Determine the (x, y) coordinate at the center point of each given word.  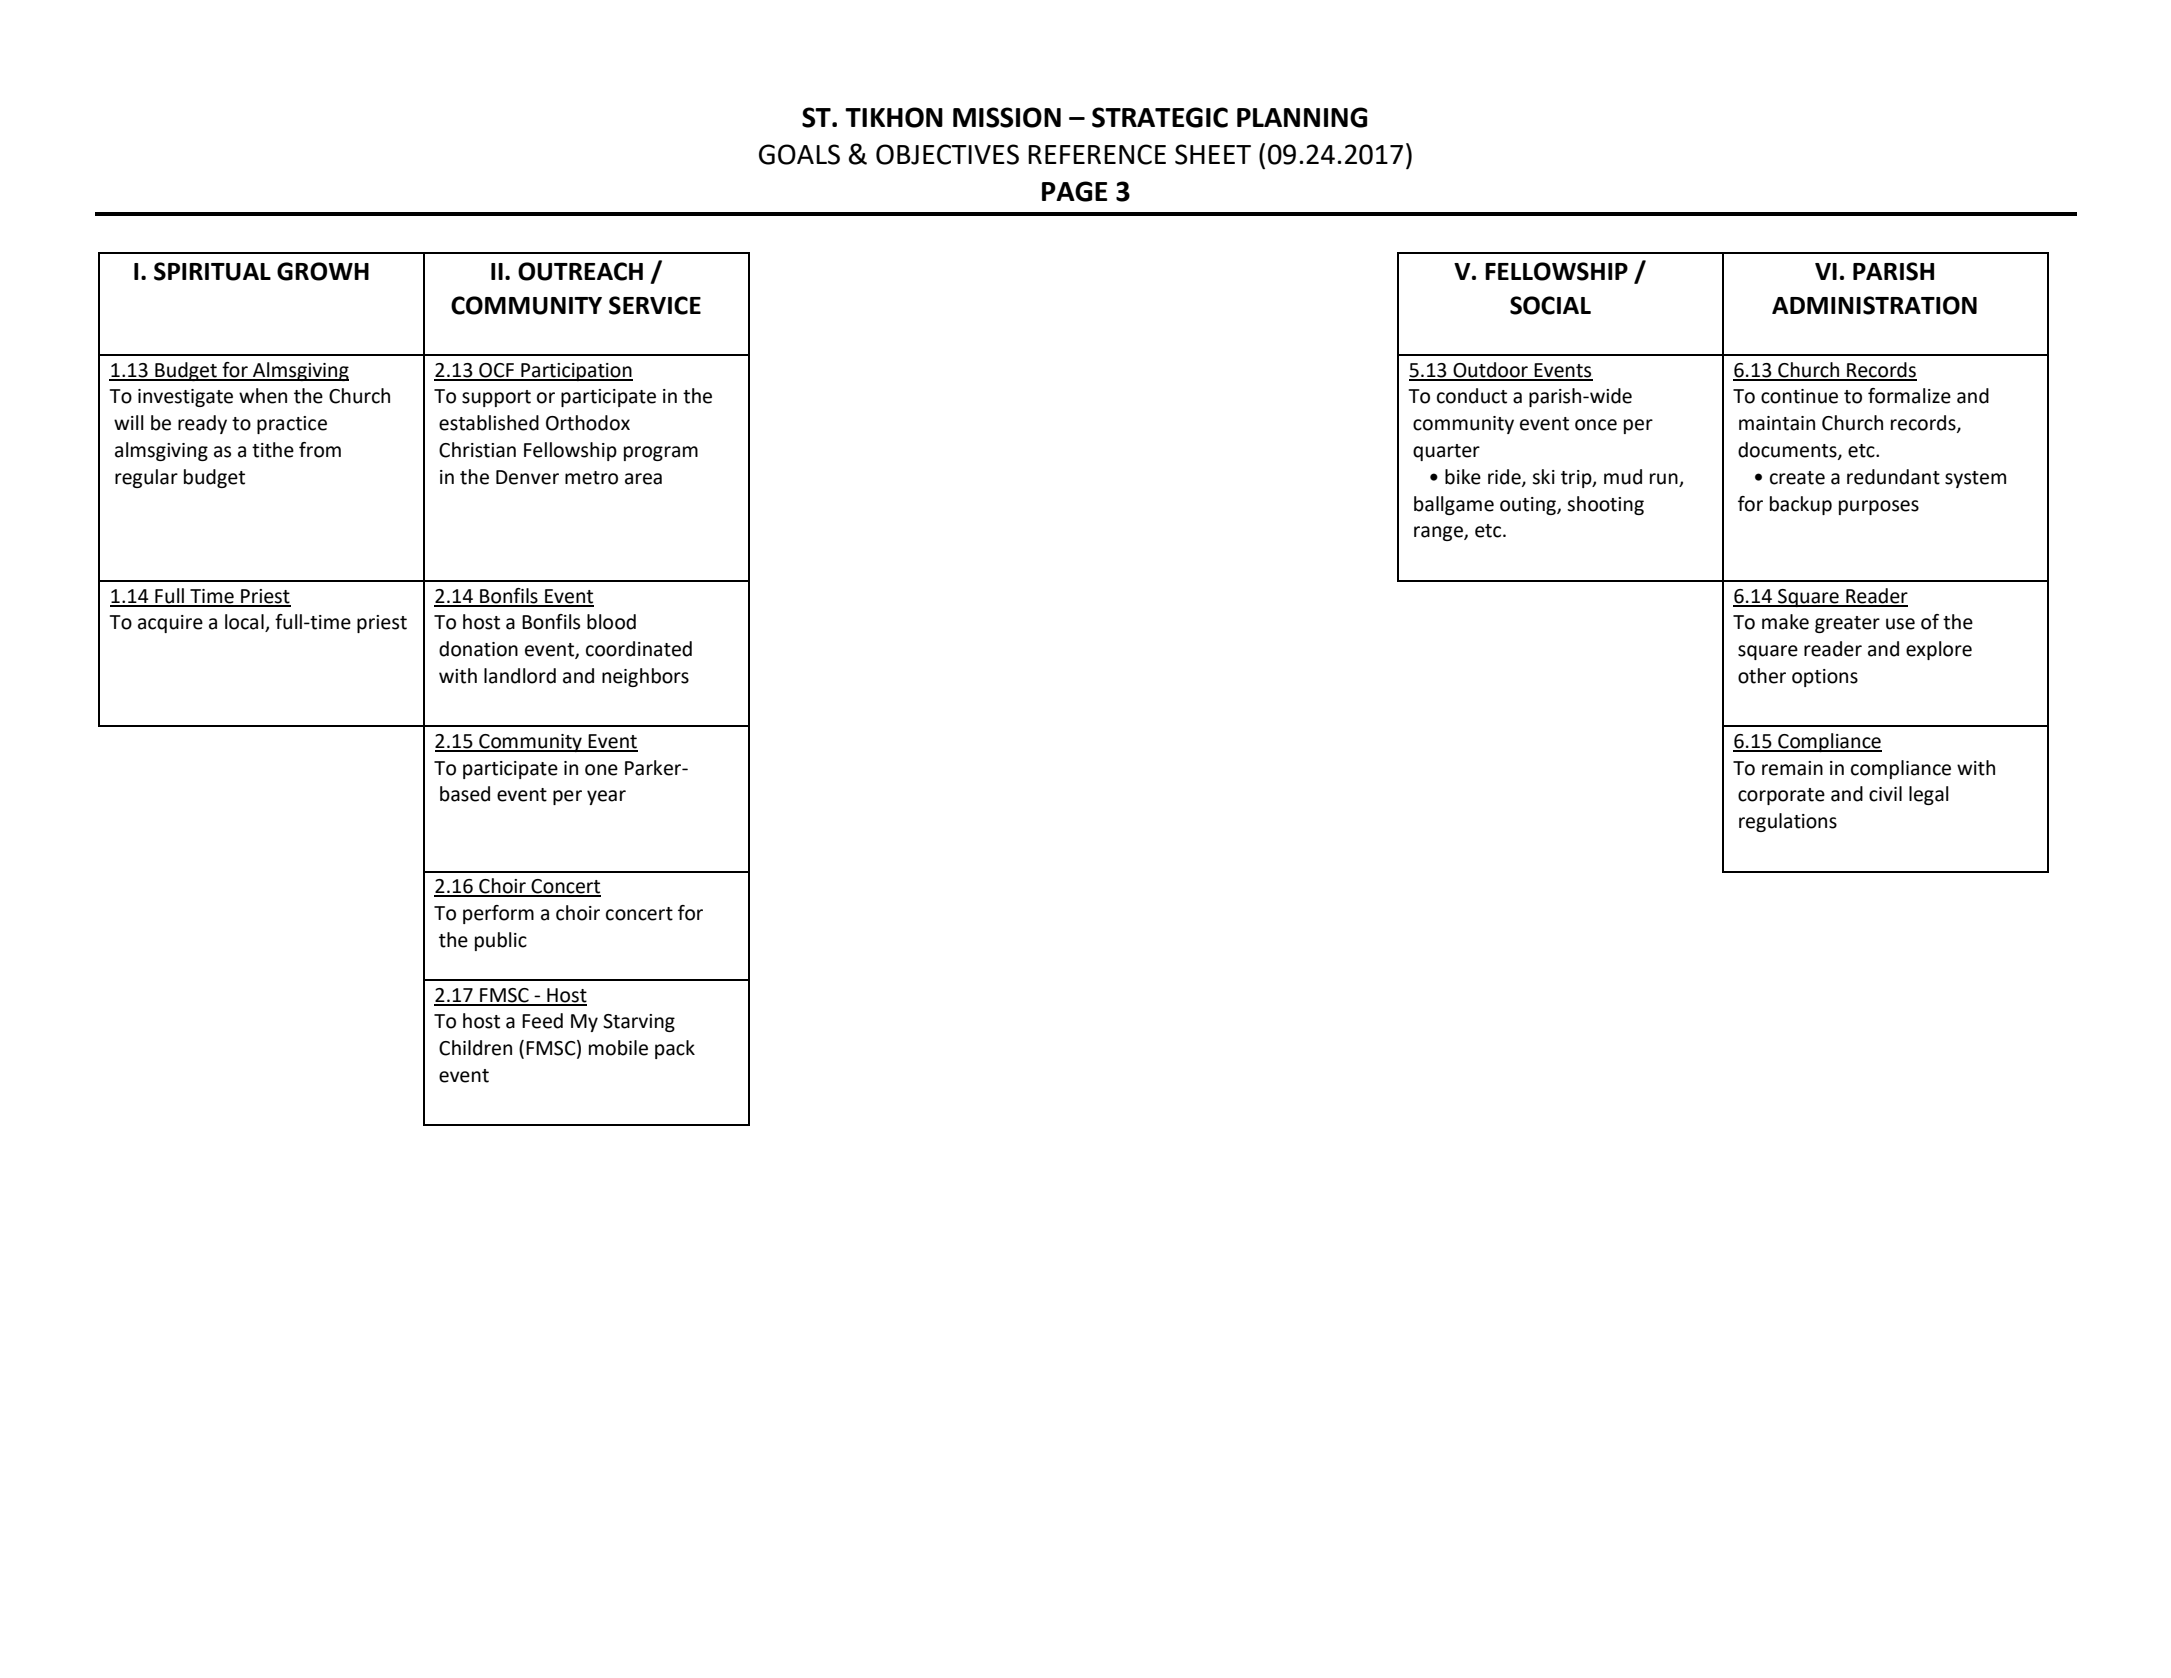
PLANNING (1302, 117)
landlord (520, 676)
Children (475, 1048)
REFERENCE (1097, 154)
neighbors (645, 677)
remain (1792, 768)
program (661, 453)
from (320, 450)
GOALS (799, 154)
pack (675, 1049)
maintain (1777, 423)
